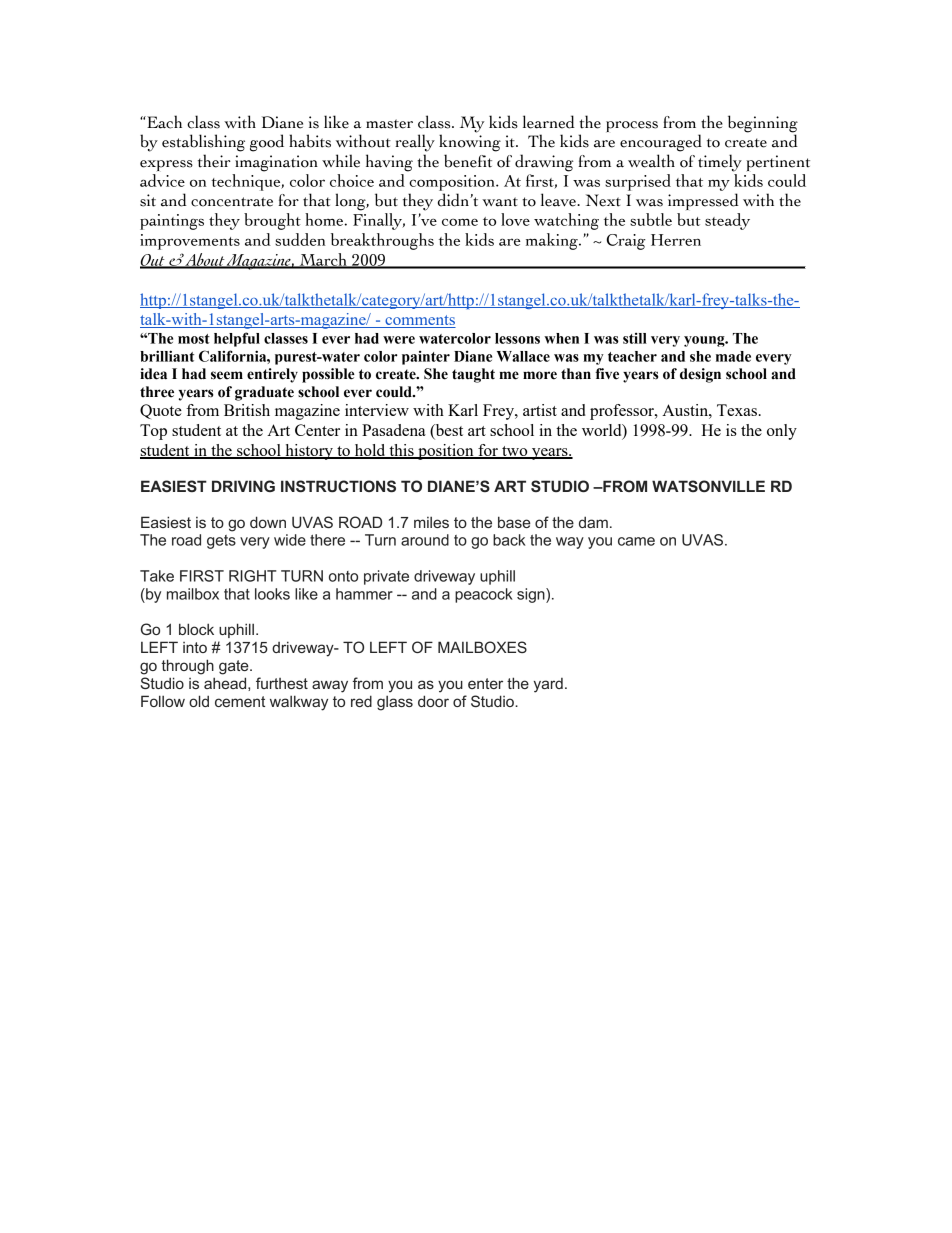 The height and width of the screenshot is (1233, 952). Describe the element at coordinates (243, 486) in the screenshot. I see `DRIVING` at that location.
